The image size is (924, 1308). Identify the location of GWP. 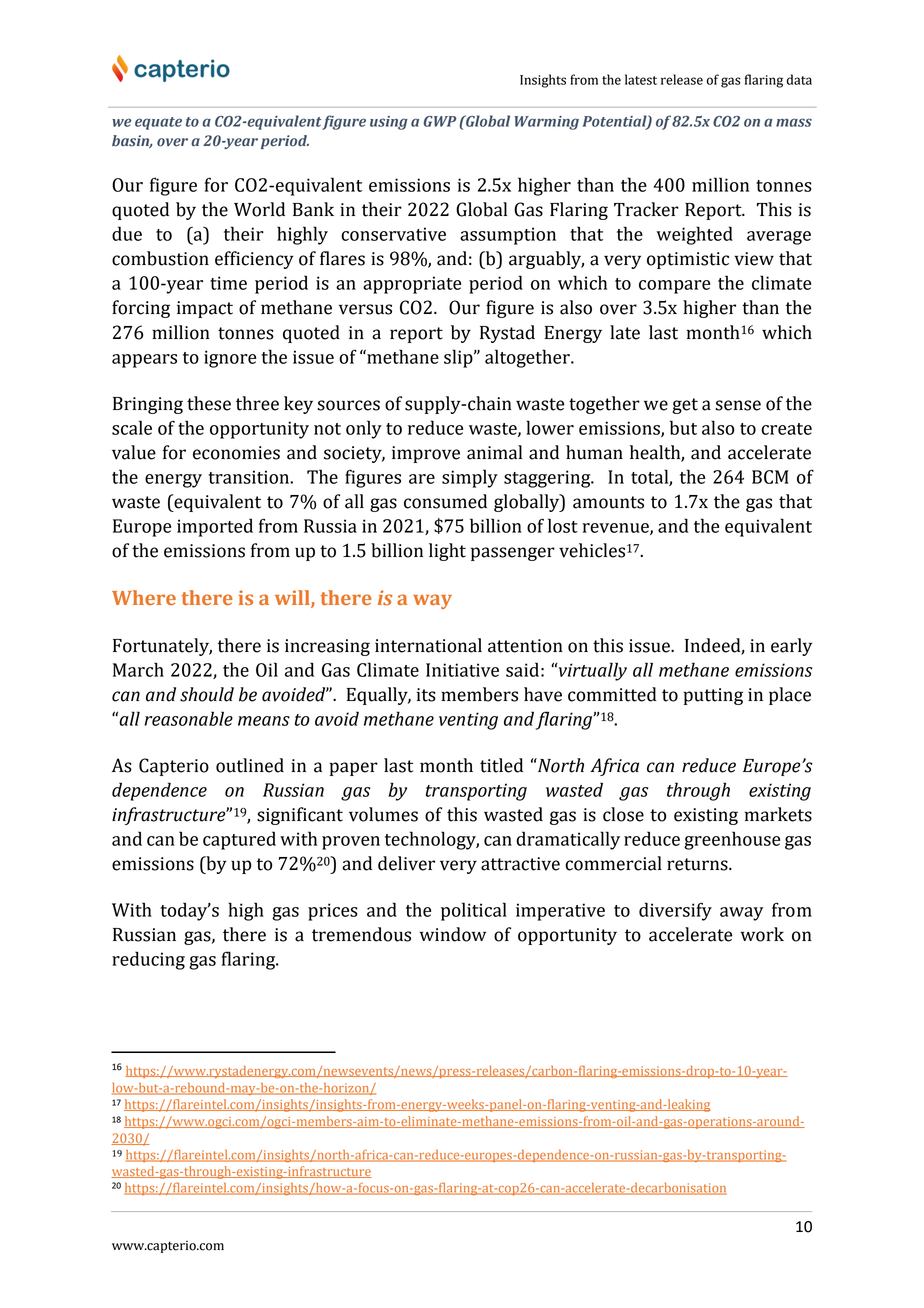
(440, 121).
